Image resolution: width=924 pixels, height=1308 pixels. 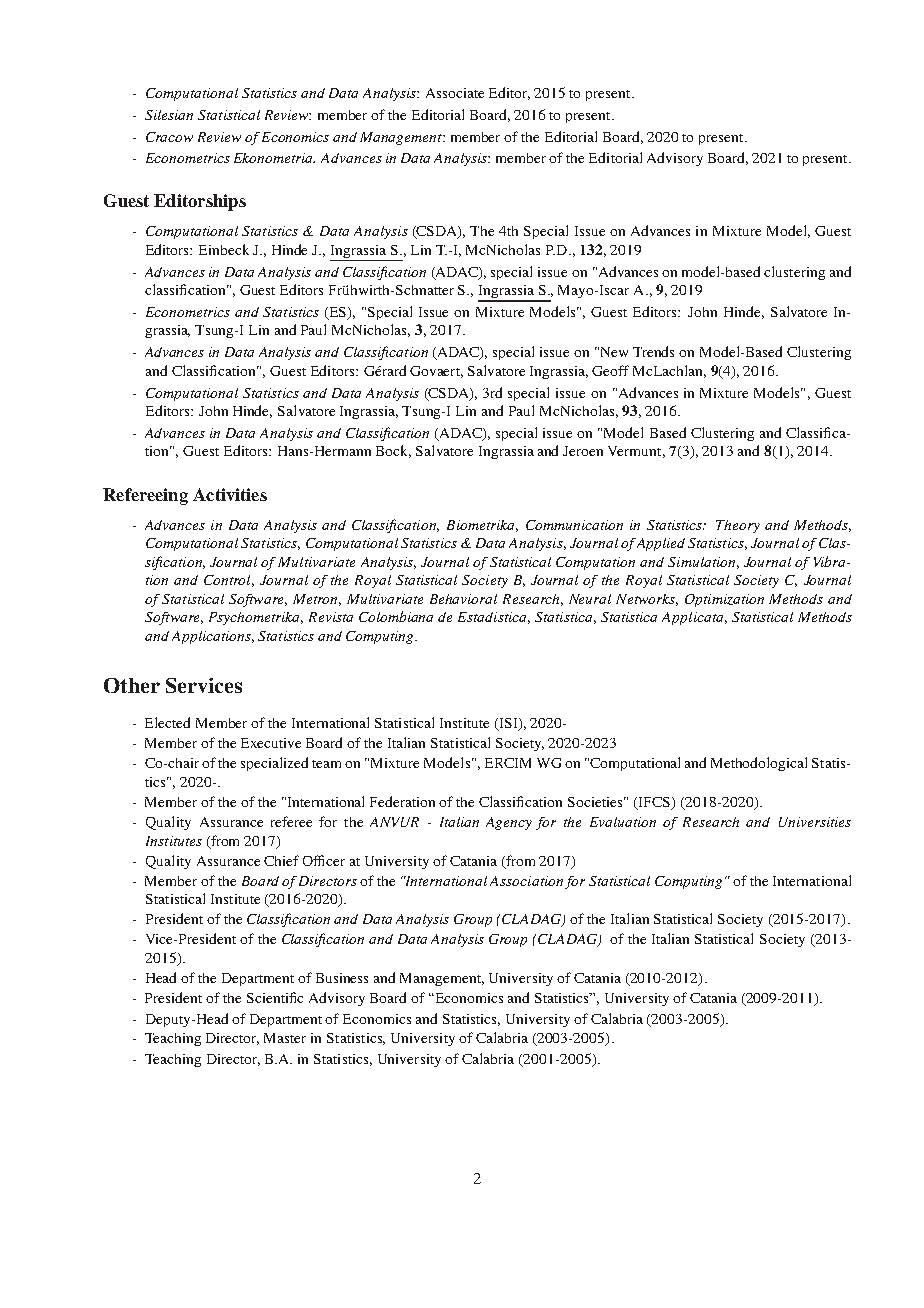 What do you see at coordinates (509, 823) in the document?
I see `Agency` at bounding box center [509, 823].
